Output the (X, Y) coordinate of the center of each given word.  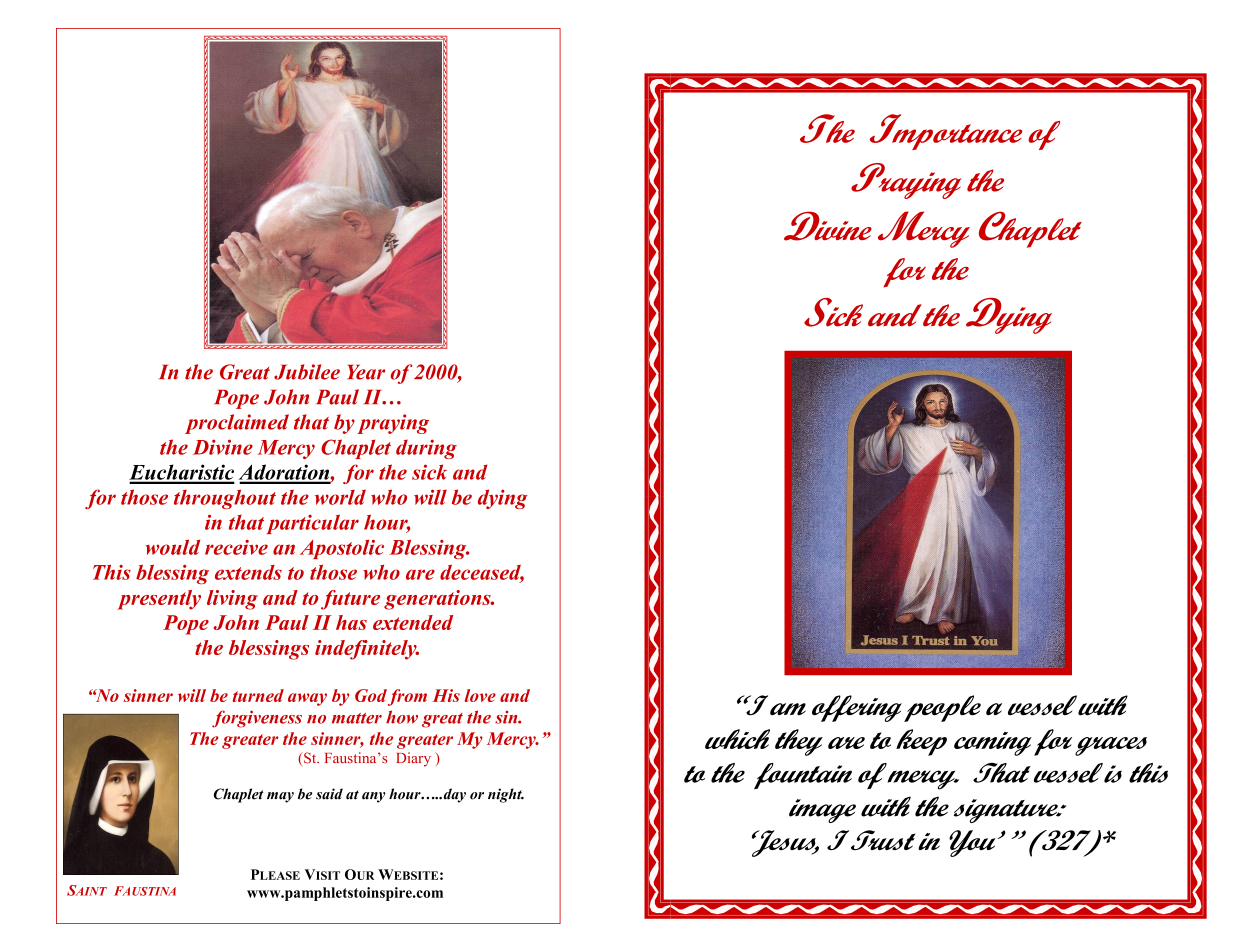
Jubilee (307, 372)
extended (413, 622)
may (280, 797)
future (350, 600)
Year (366, 372)
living (232, 600)
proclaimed (237, 424)
